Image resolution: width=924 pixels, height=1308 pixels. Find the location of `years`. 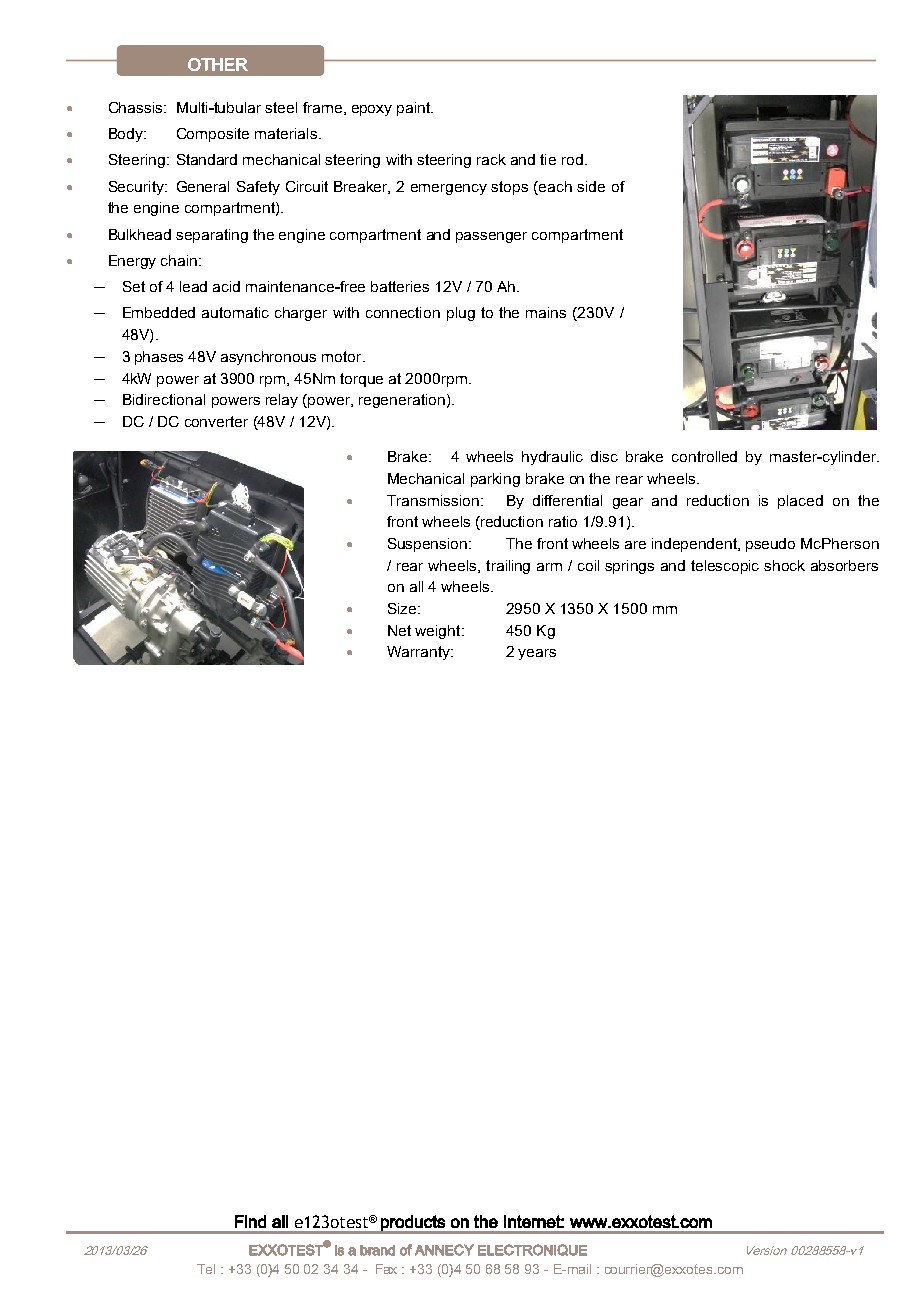

years is located at coordinates (537, 654).
